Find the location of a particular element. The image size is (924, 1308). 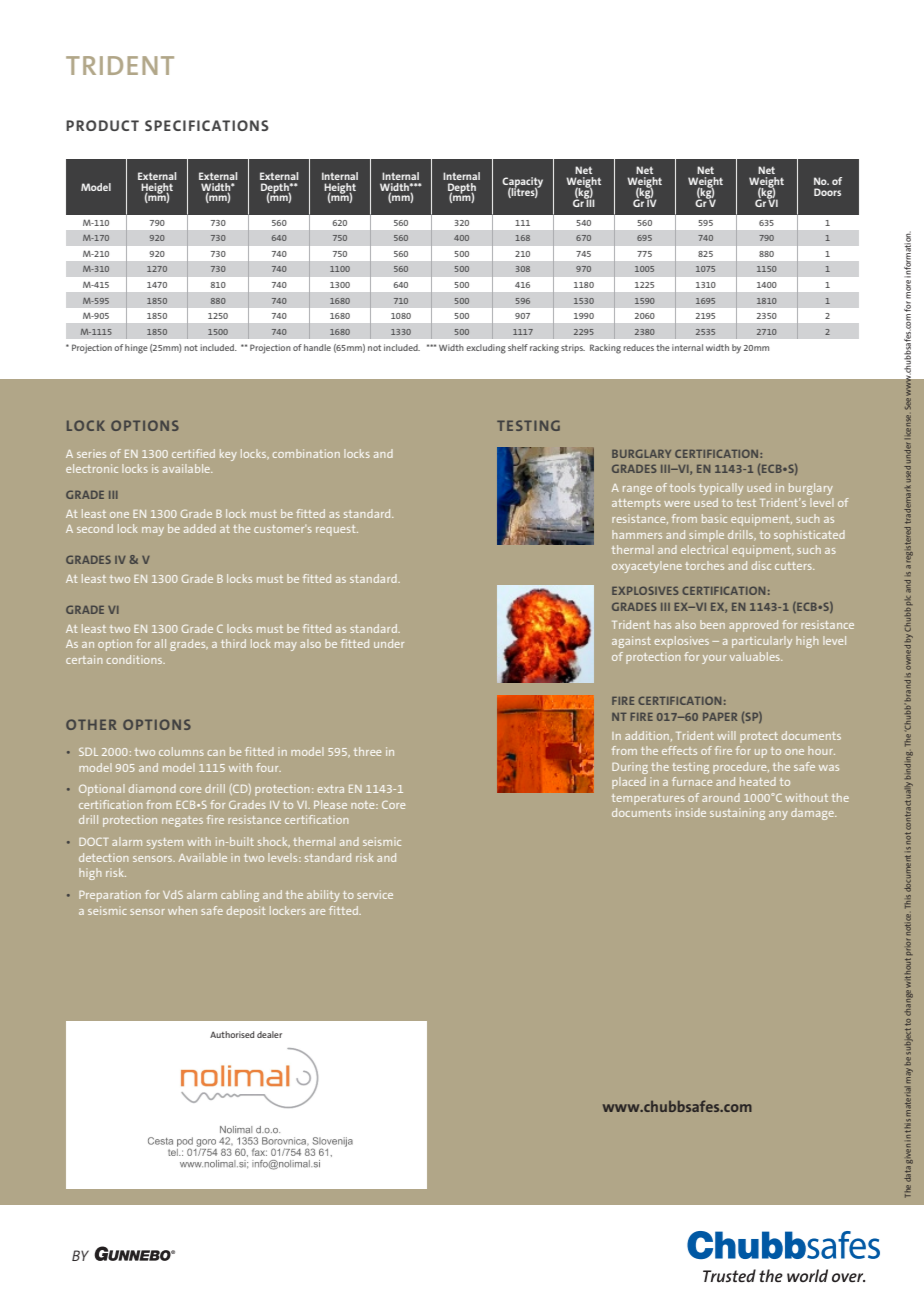

excluding is located at coordinates (486, 349).
